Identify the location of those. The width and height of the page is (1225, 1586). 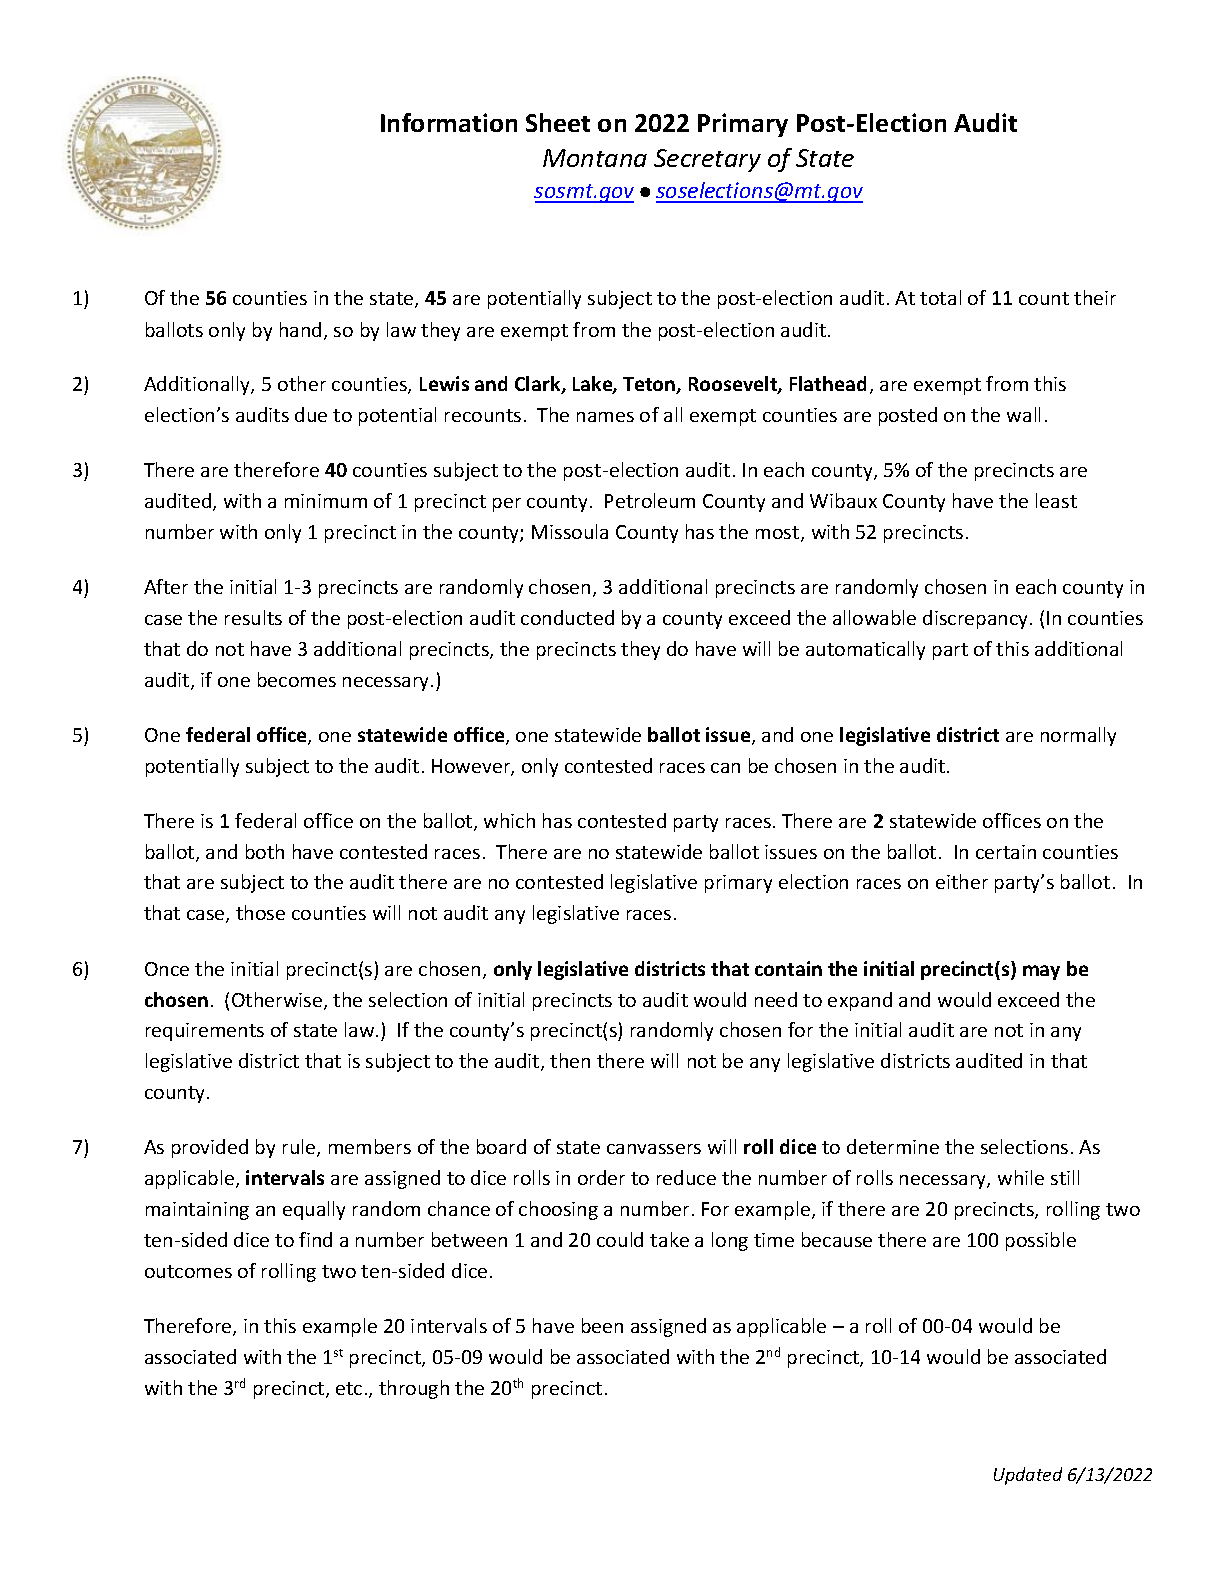
(260, 912).
